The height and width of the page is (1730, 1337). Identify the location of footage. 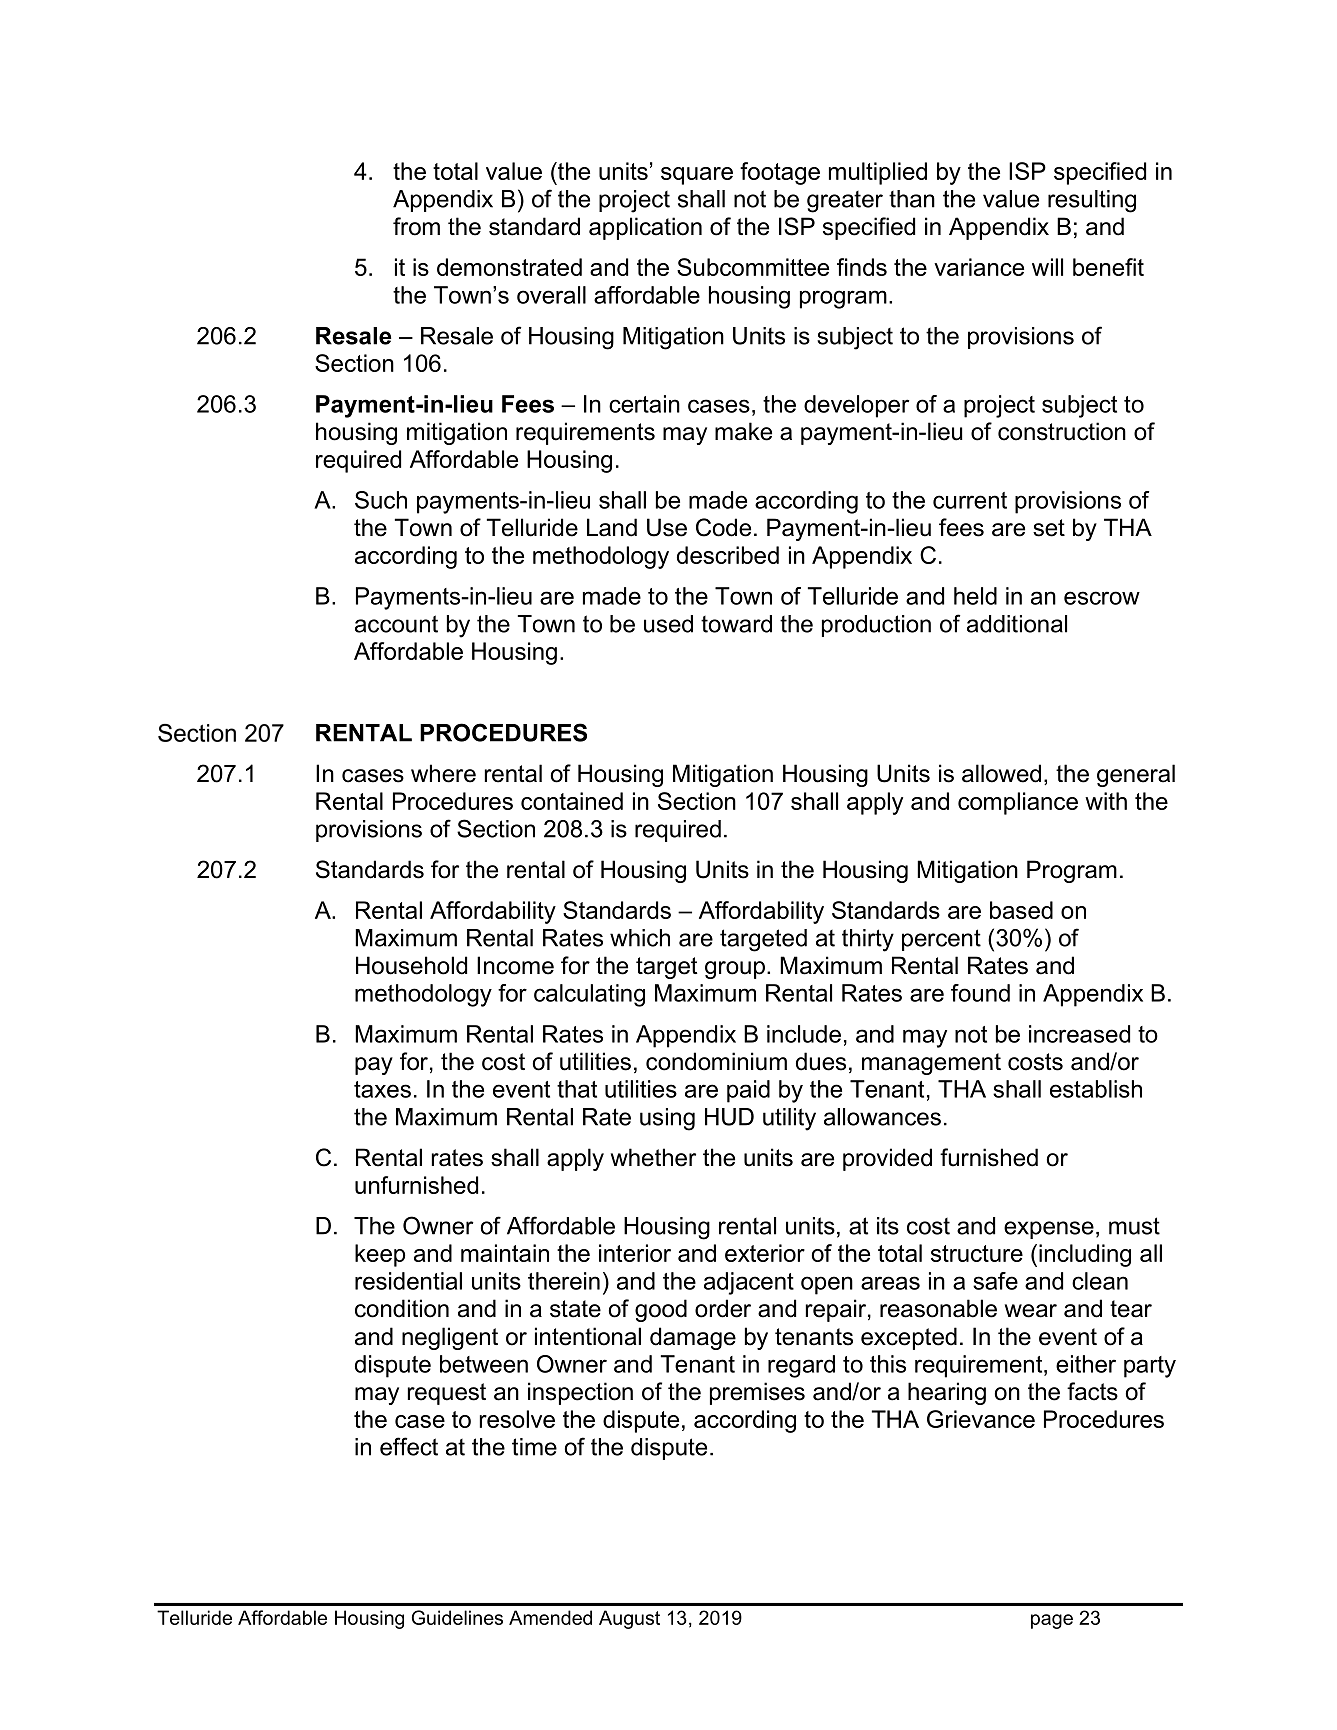
(780, 173).
